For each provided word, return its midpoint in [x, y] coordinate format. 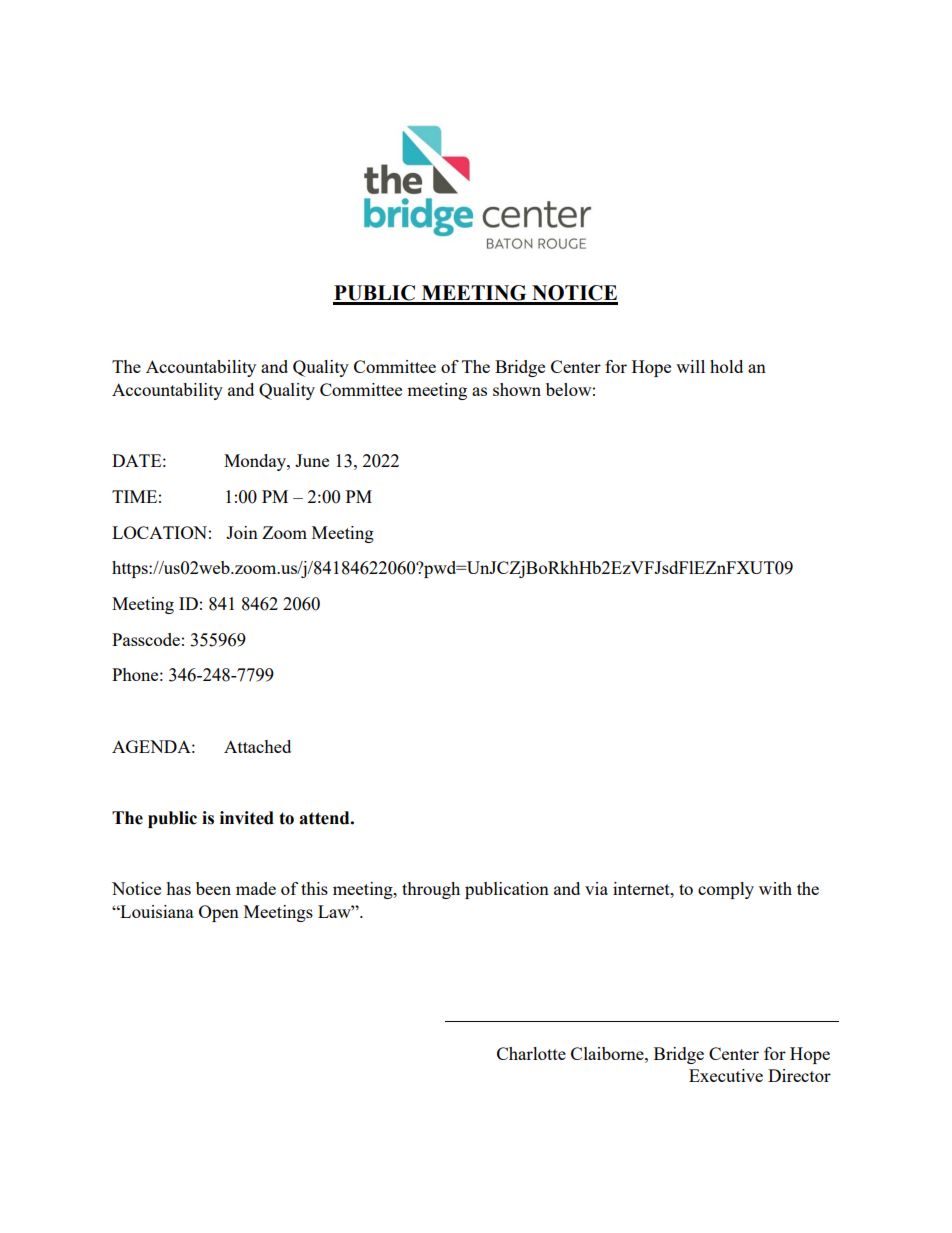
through [431, 890]
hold [726, 366]
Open [219, 913]
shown [517, 389]
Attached [257, 746]
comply [726, 890]
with [775, 888]
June [312, 460]
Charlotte [531, 1053]
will [690, 366]
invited [247, 818]
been [213, 888]
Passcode [146, 639]
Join [242, 532]
